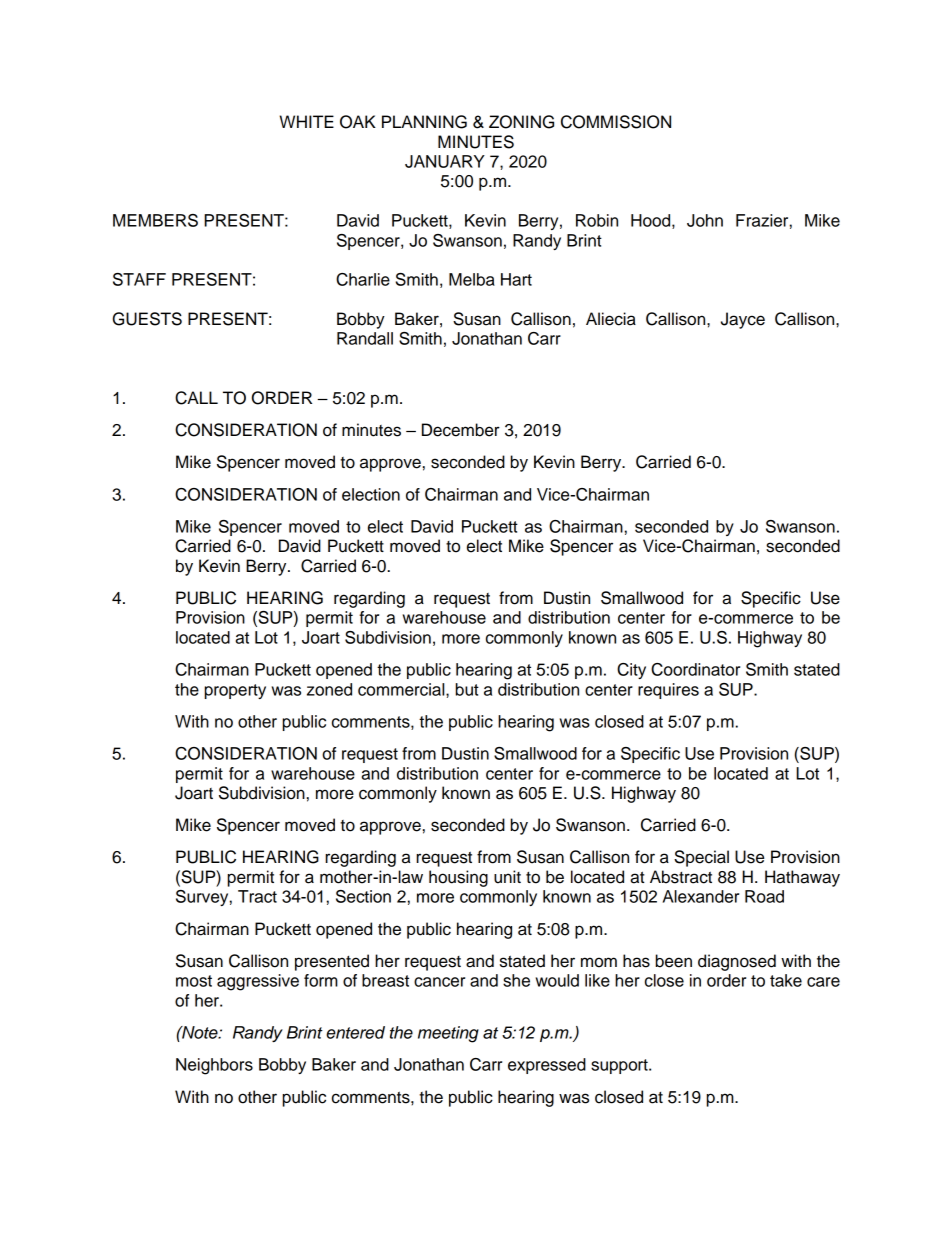 The width and height of the document is (952, 1233). I want to click on requires, so click(668, 691).
